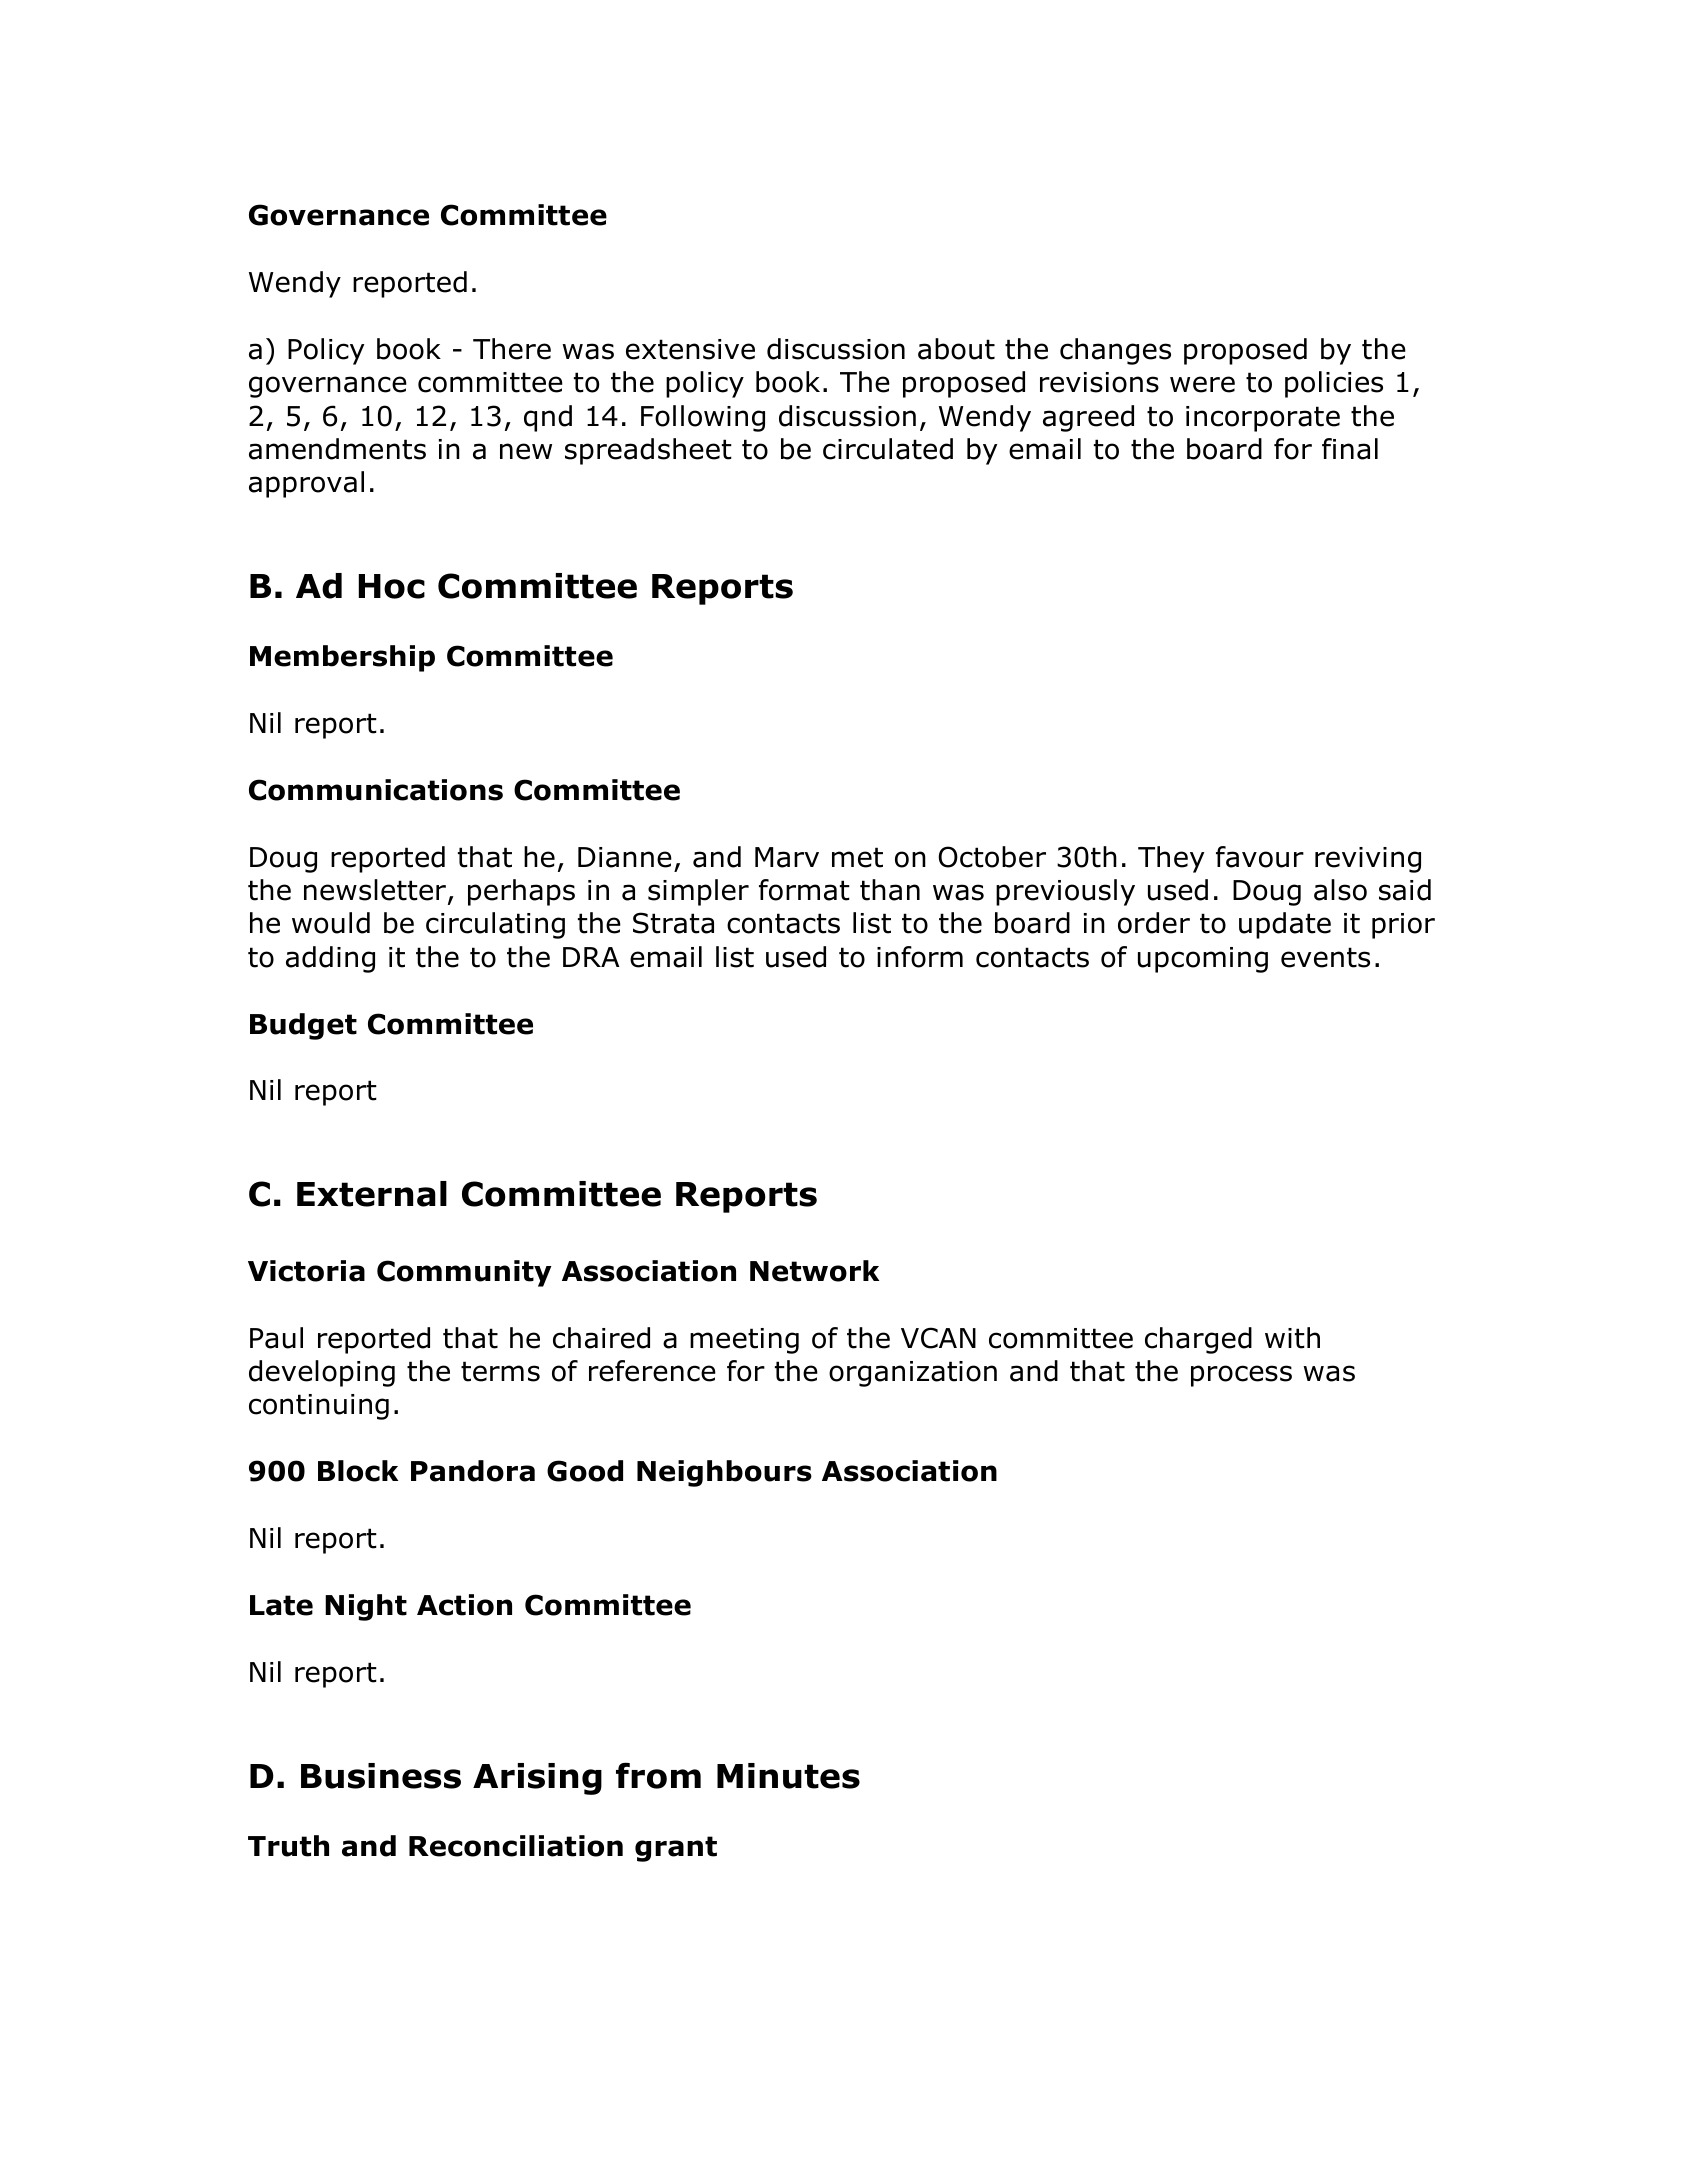 This image has height=2177, width=1683. Describe the element at coordinates (788, 1776) in the image. I see `Minutes` at that location.
